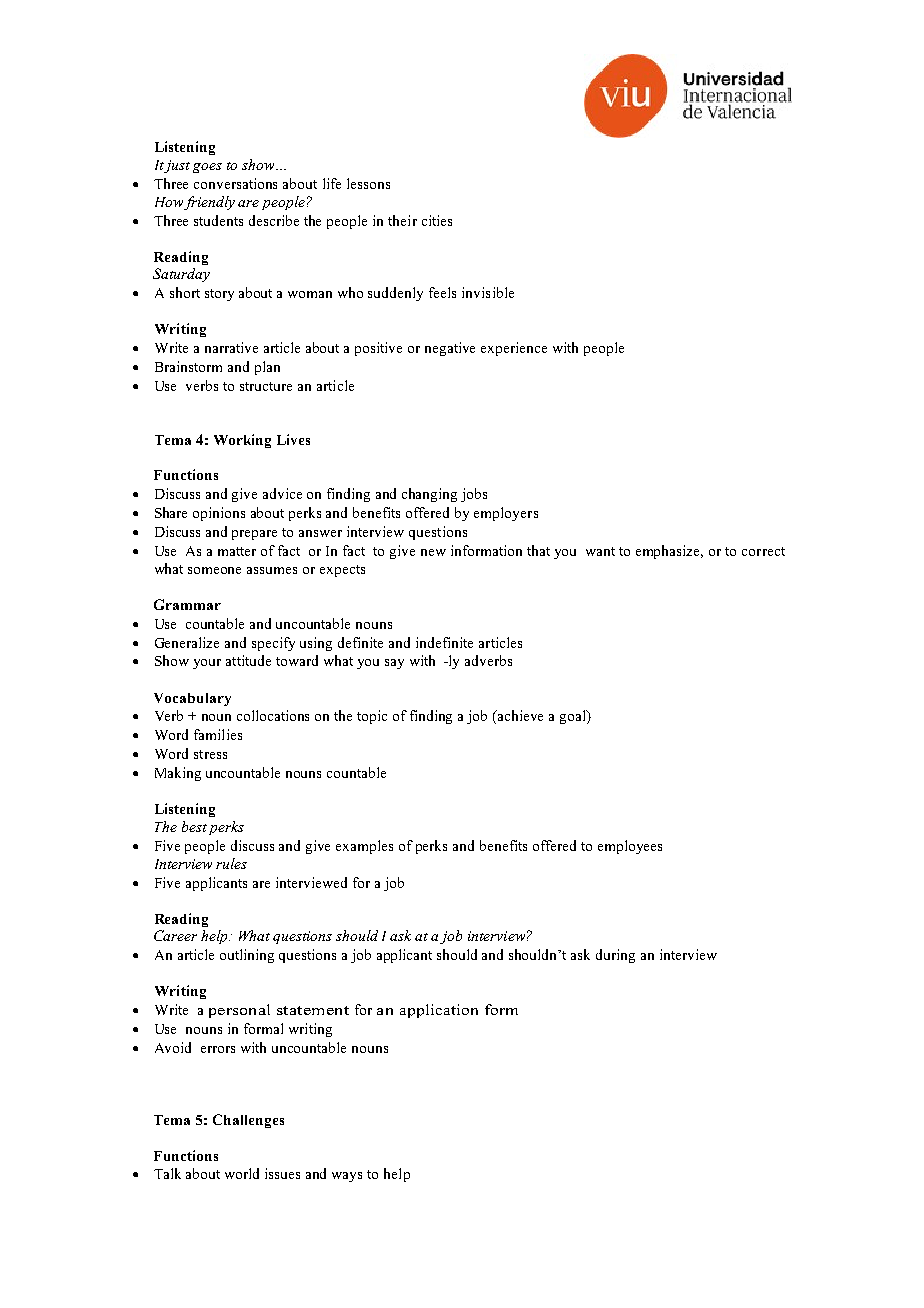 The width and height of the document is (924, 1308). Describe the element at coordinates (347, 1177) in the document. I see `ways` at that location.
